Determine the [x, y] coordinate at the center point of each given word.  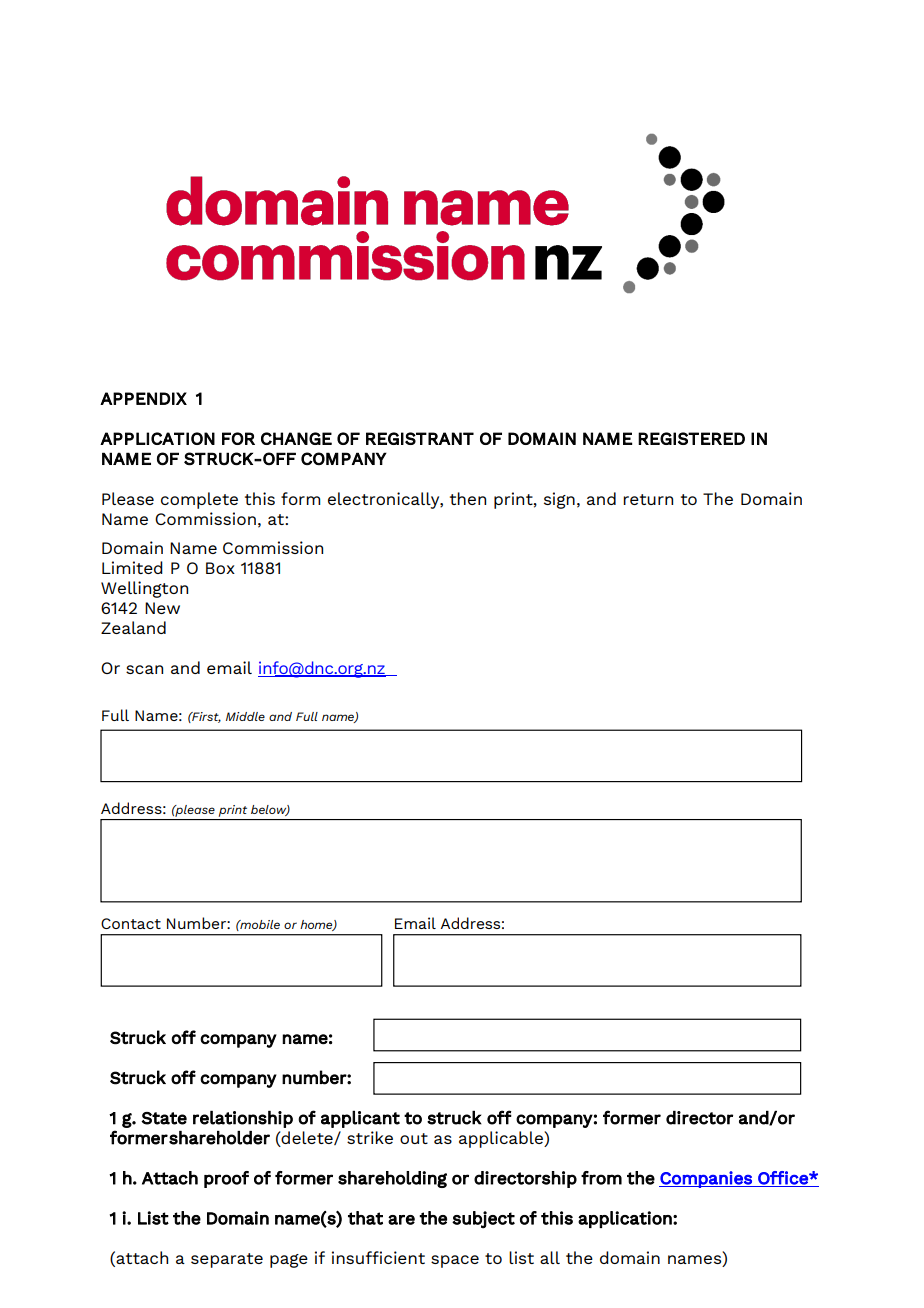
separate [227, 1260]
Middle [245, 716]
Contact [131, 923]
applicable [502, 1139]
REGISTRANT [420, 438]
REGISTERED [691, 438]
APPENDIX [143, 398]
